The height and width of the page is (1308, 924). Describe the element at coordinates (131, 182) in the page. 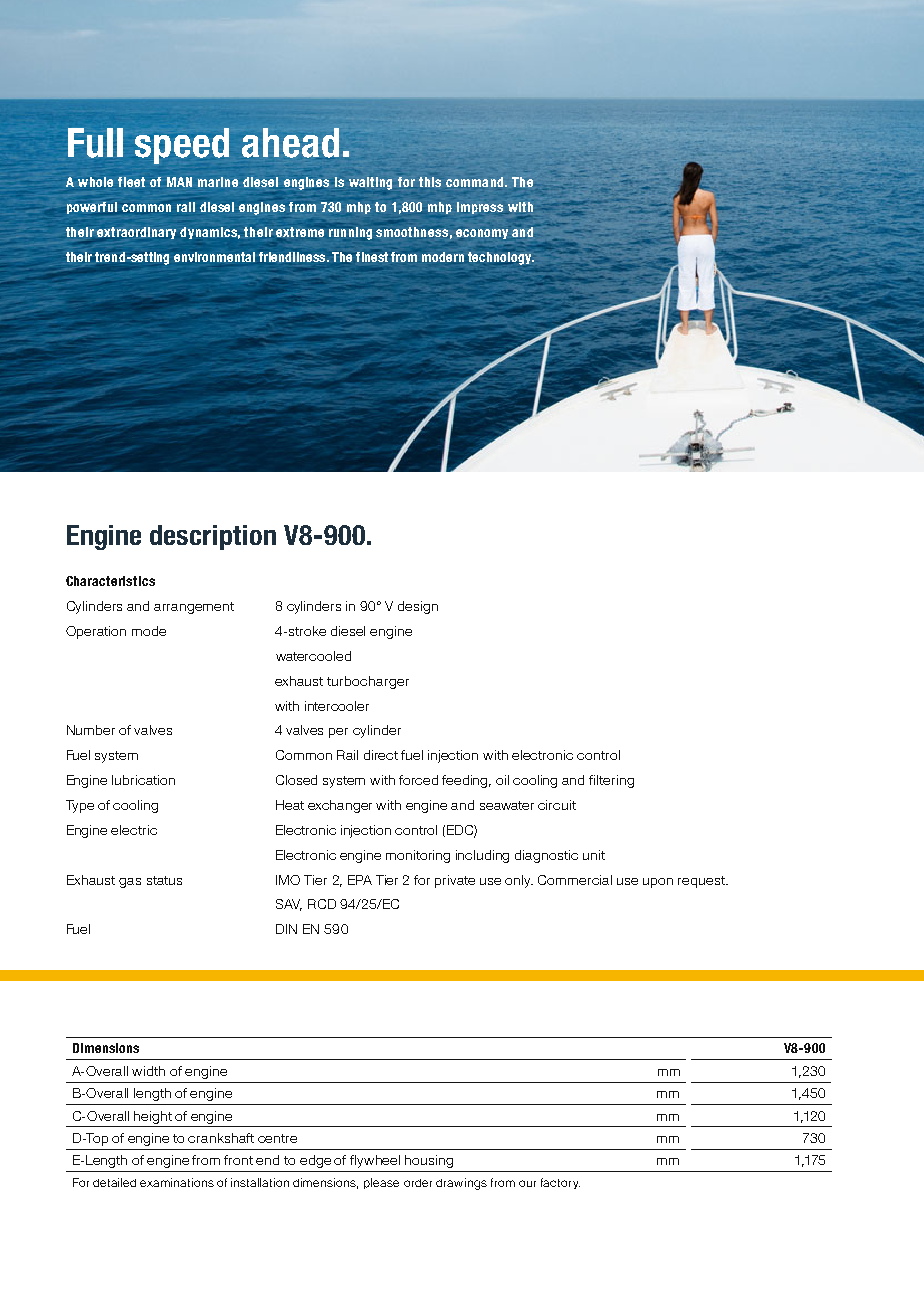

I see `fleet` at that location.
